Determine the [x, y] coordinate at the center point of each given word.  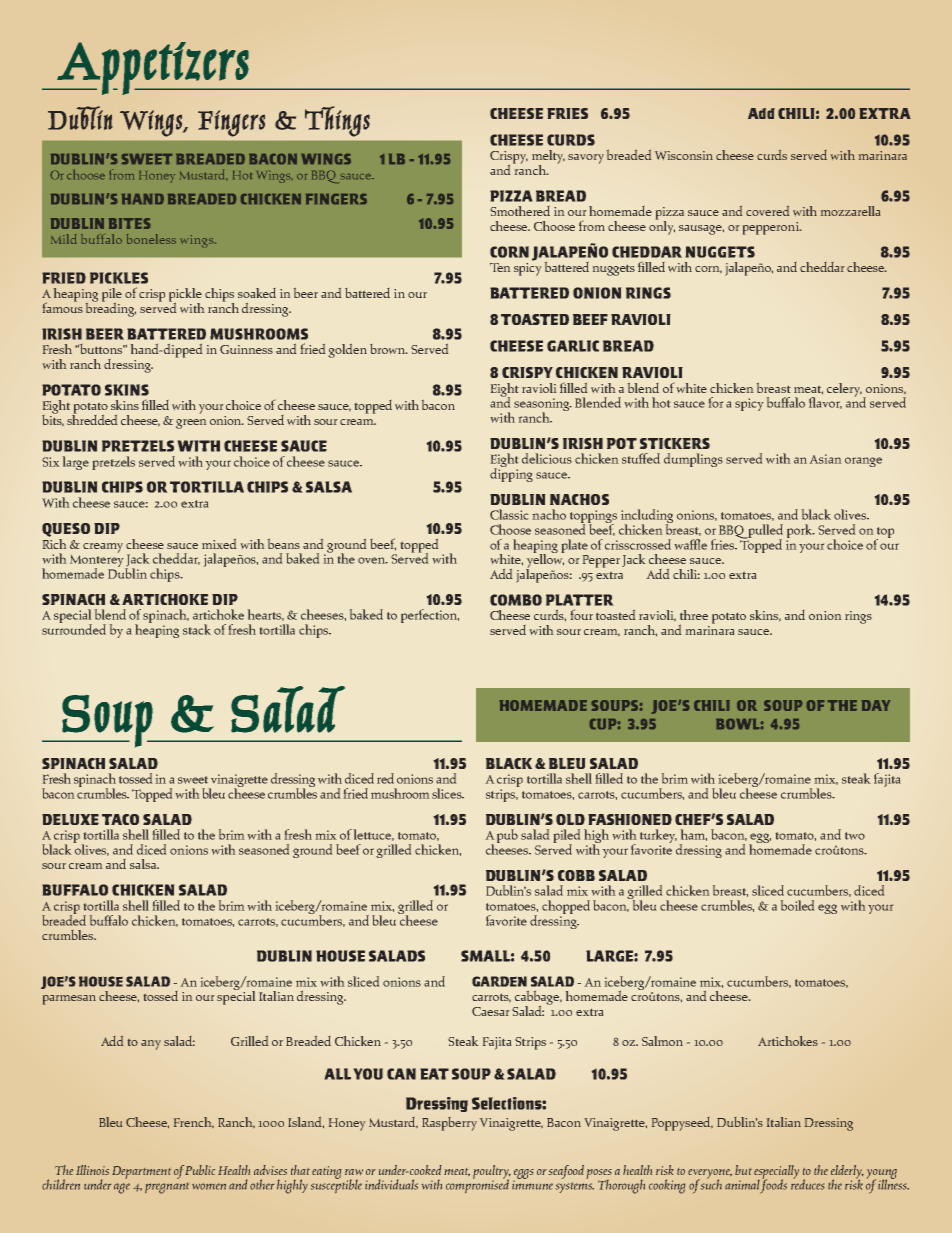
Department [141, 1172]
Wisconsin [684, 155]
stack [197, 629]
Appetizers [153, 68]
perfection [430, 616]
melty [548, 158]
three [694, 615]
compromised [477, 1185]
